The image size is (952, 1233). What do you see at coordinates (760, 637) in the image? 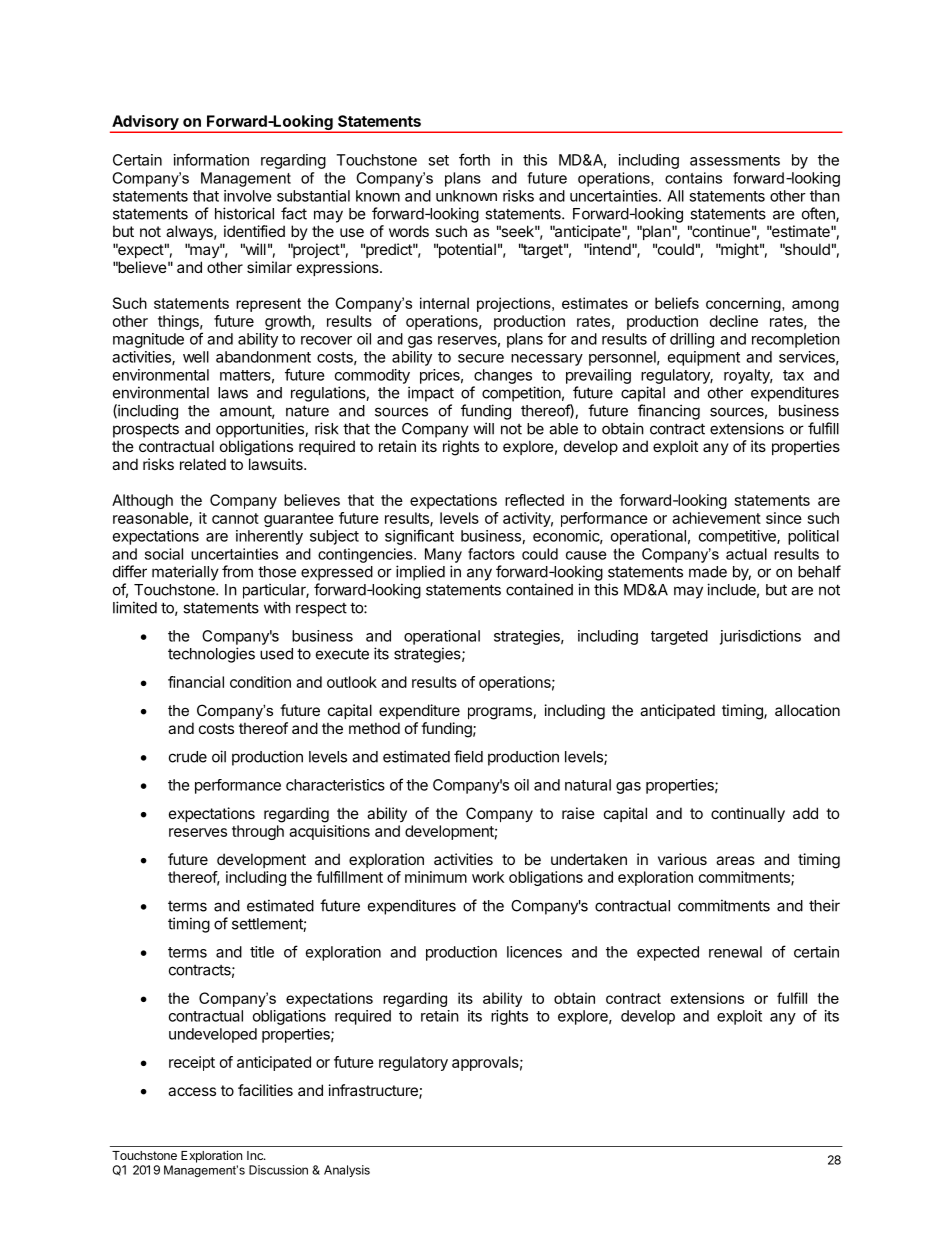
I see `jurisdictions` at bounding box center [760, 637].
